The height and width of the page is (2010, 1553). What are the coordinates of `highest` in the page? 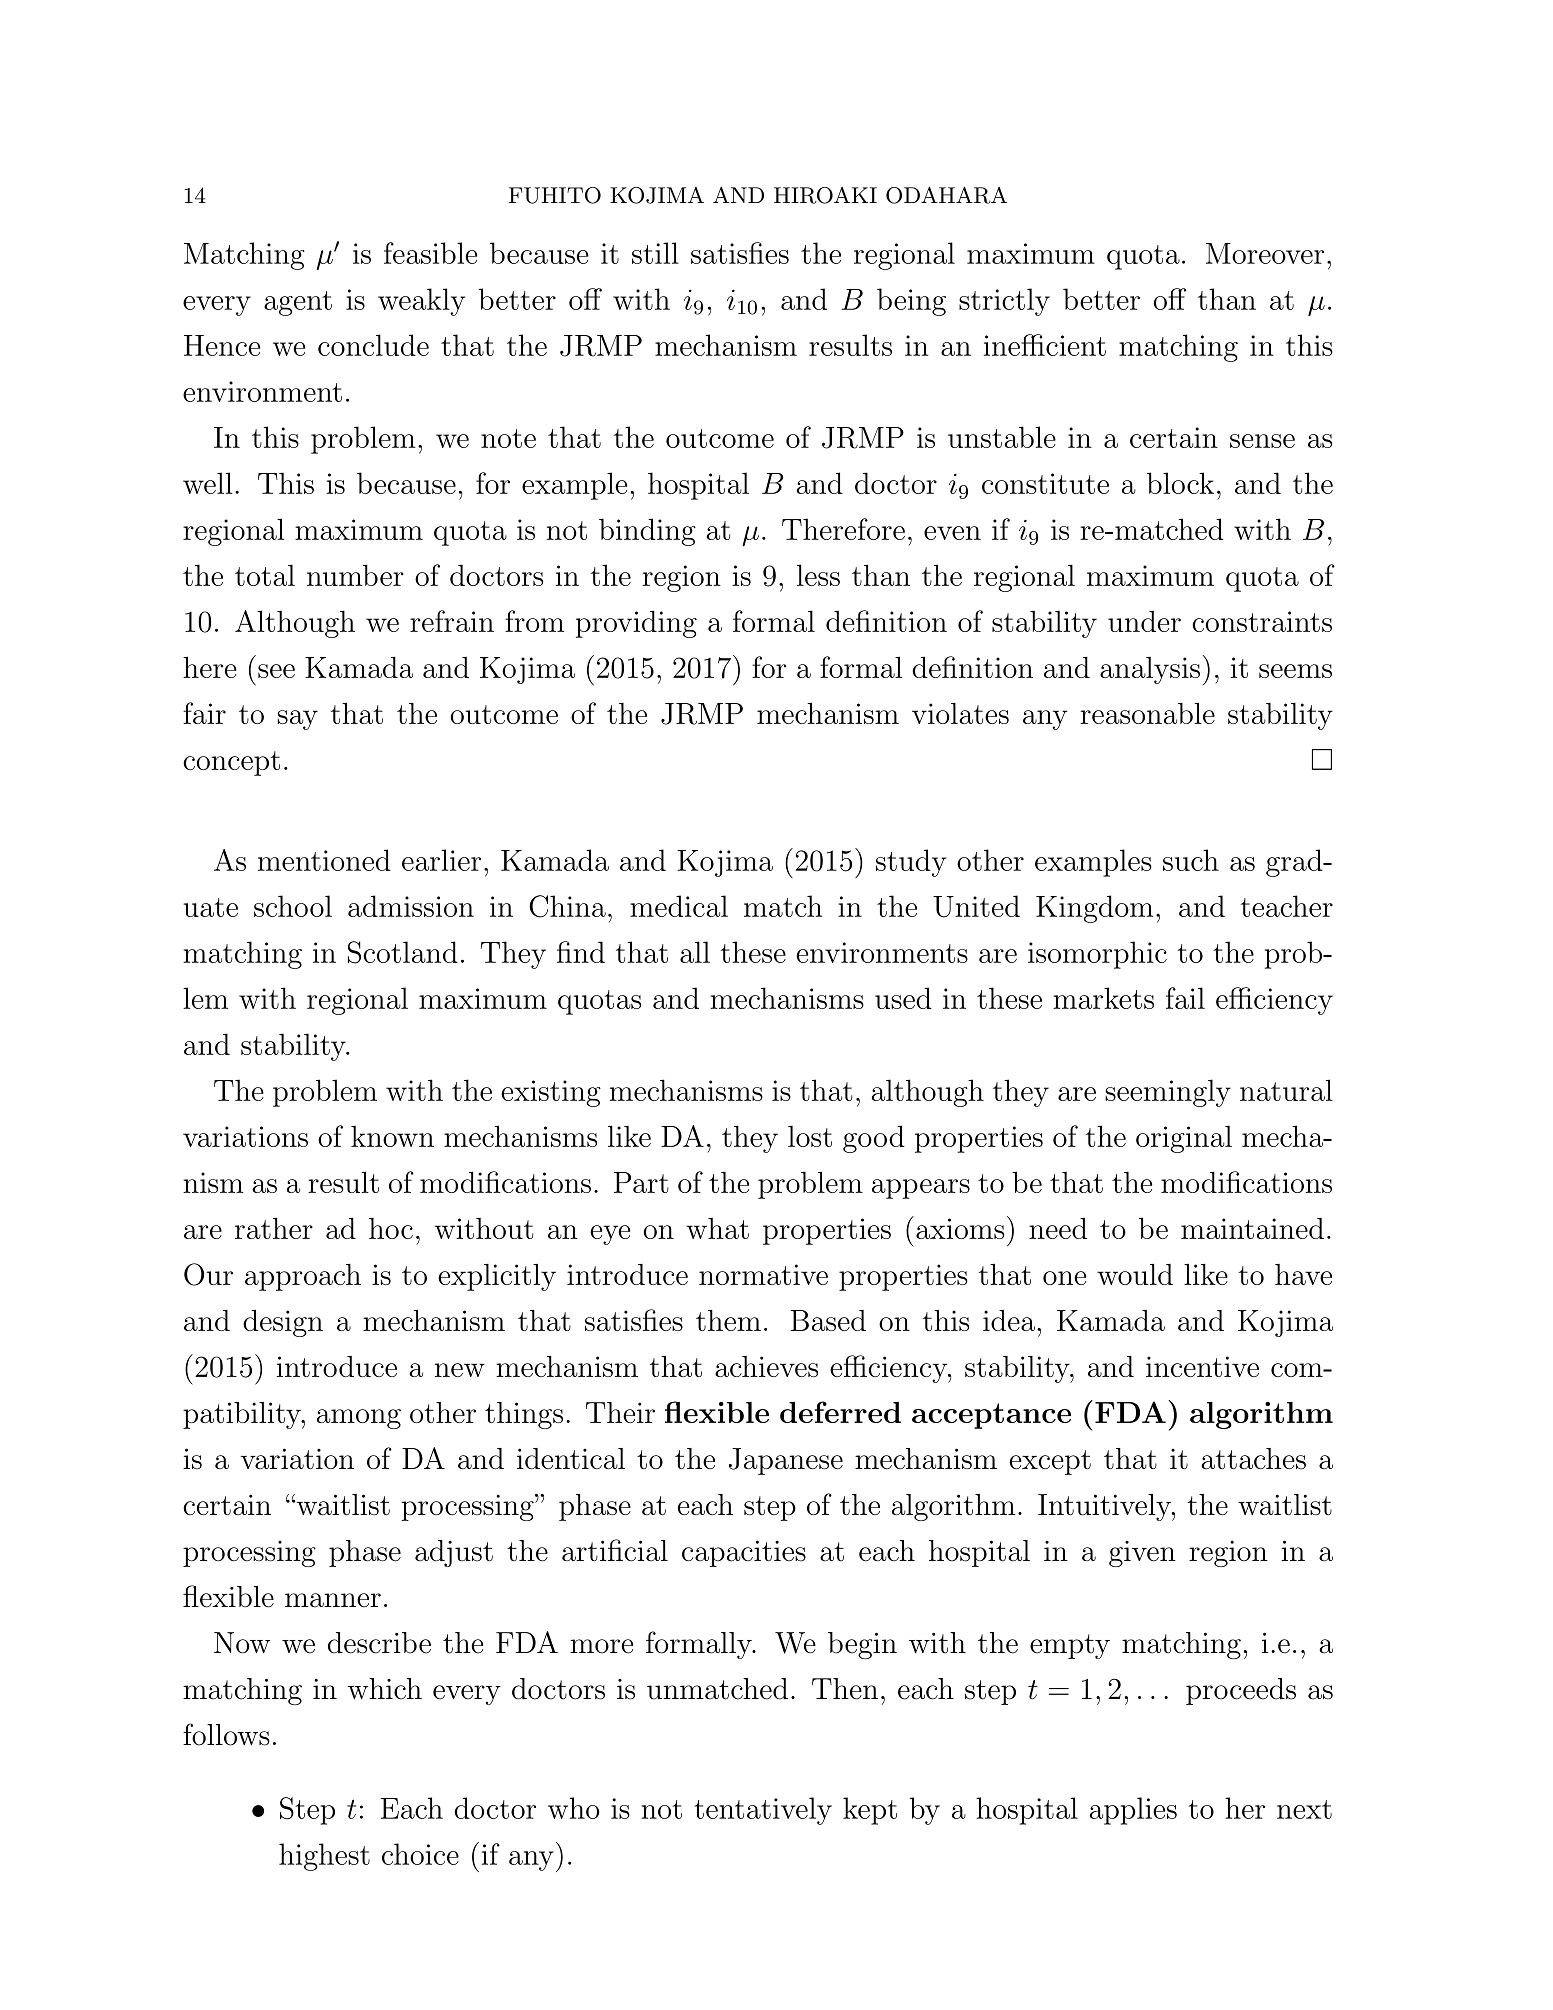 It's located at (324, 1857).
